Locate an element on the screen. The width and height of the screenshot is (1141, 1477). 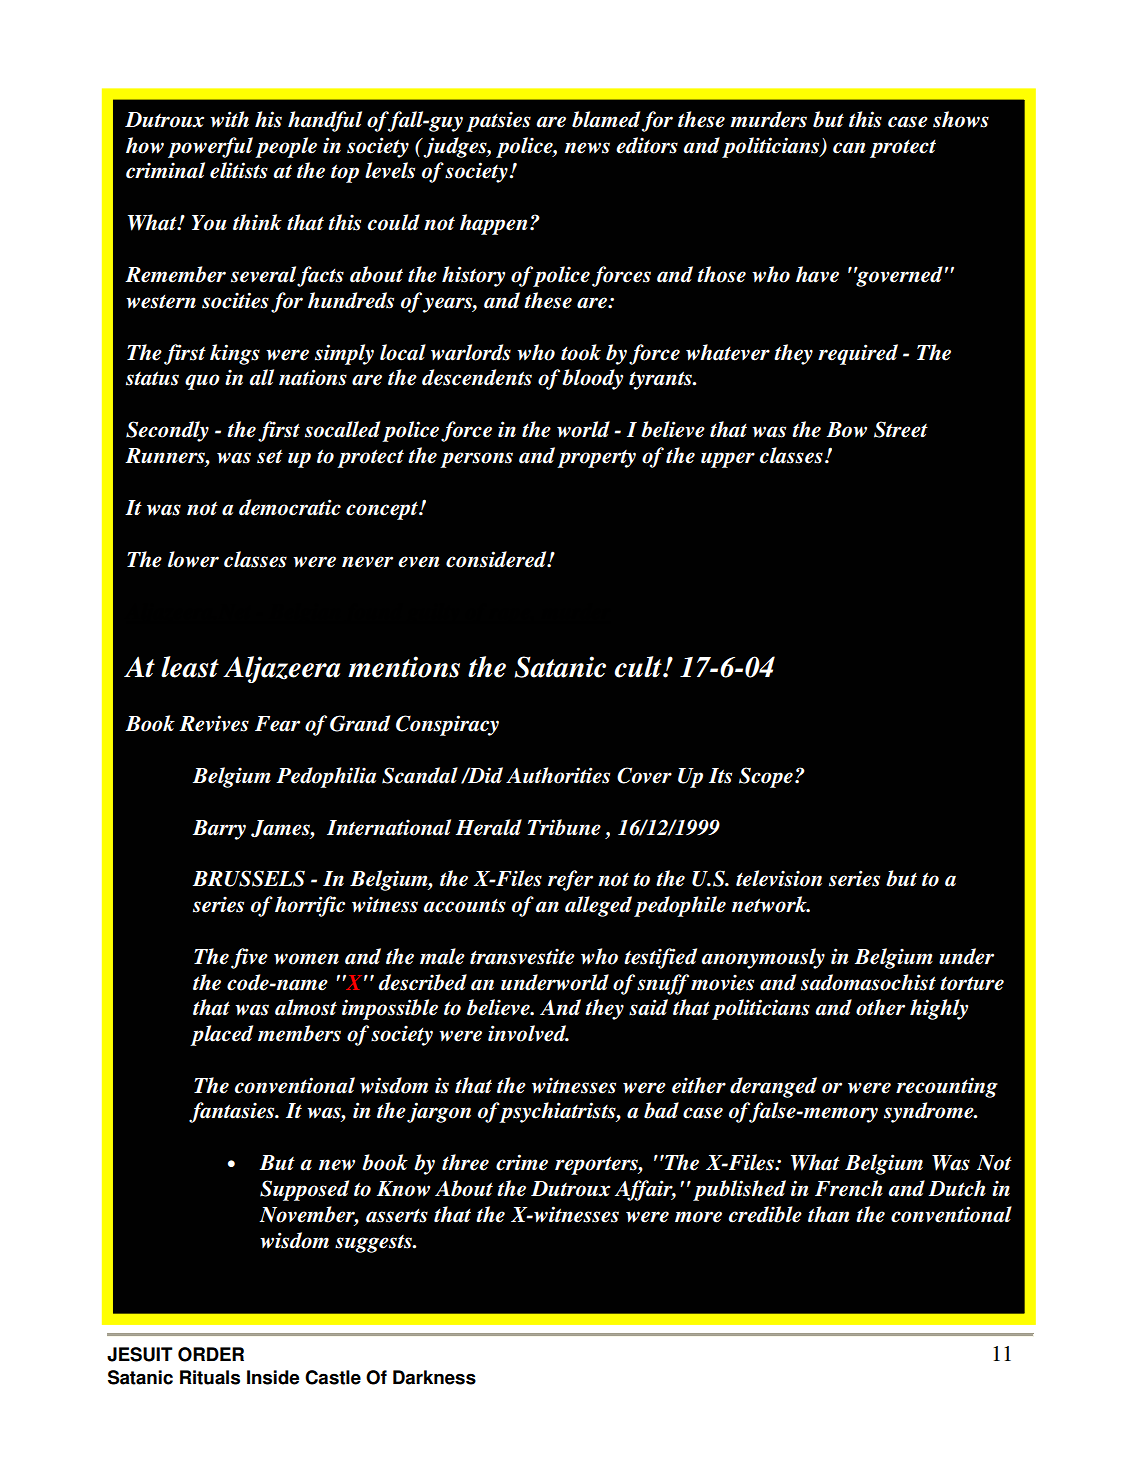
shows is located at coordinates (961, 119).
